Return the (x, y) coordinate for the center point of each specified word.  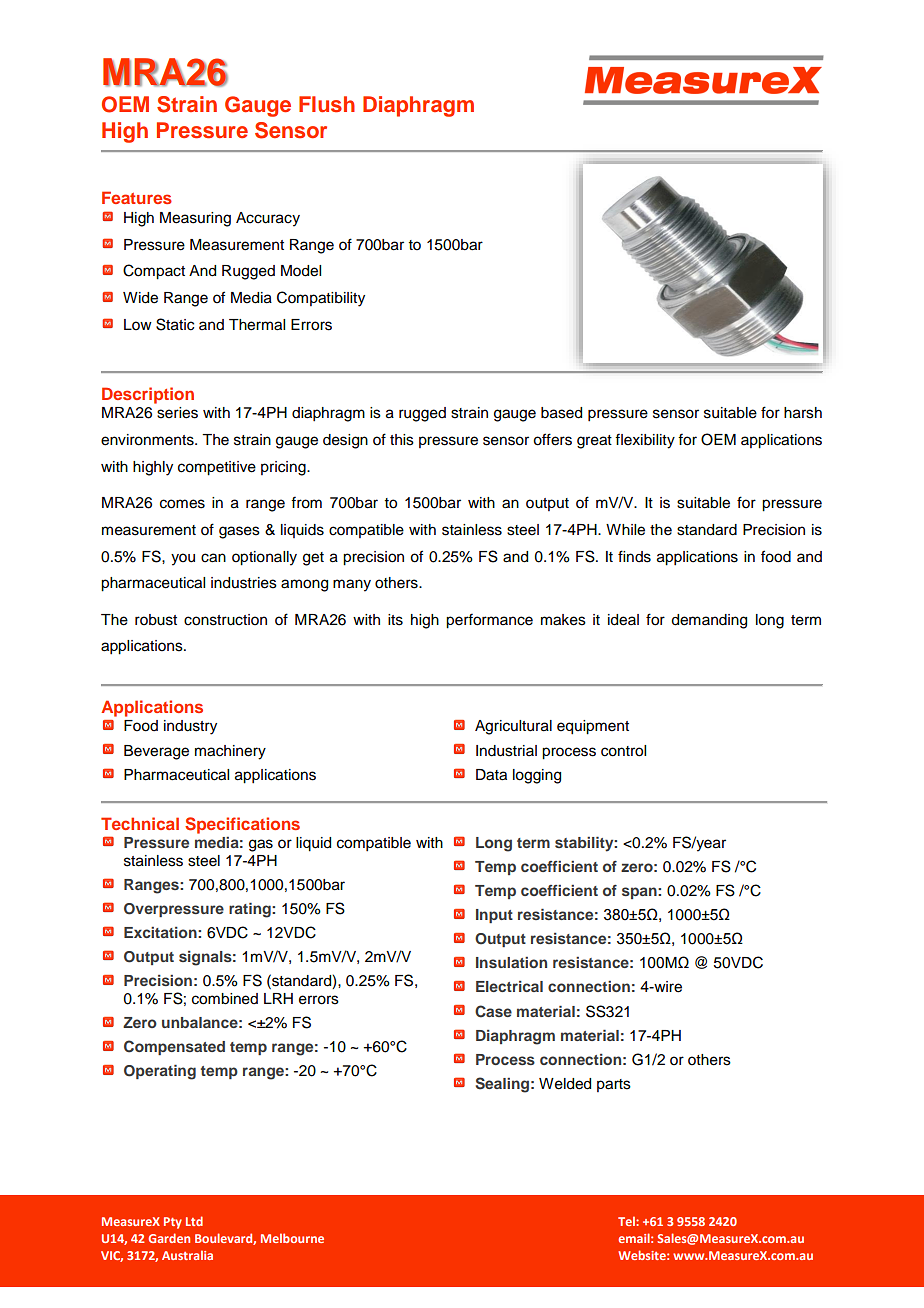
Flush (327, 104)
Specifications (242, 825)
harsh (803, 413)
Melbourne (292, 1238)
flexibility (645, 441)
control (623, 751)
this (402, 440)
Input (494, 916)
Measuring (195, 219)
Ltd (194, 1221)
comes (182, 504)
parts (614, 1085)
